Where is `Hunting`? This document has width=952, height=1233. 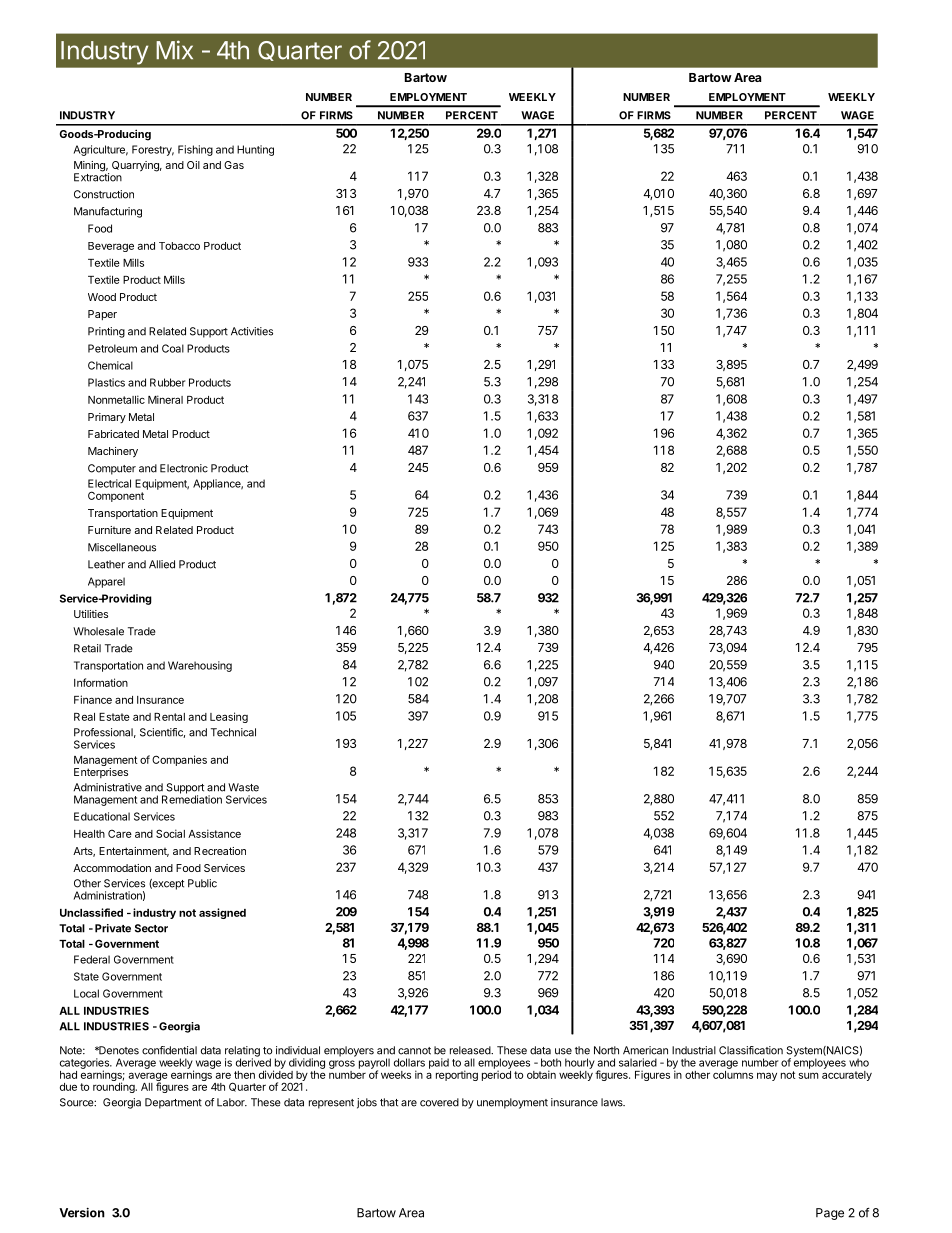
Hunting is located at coordinates (255, 150).
